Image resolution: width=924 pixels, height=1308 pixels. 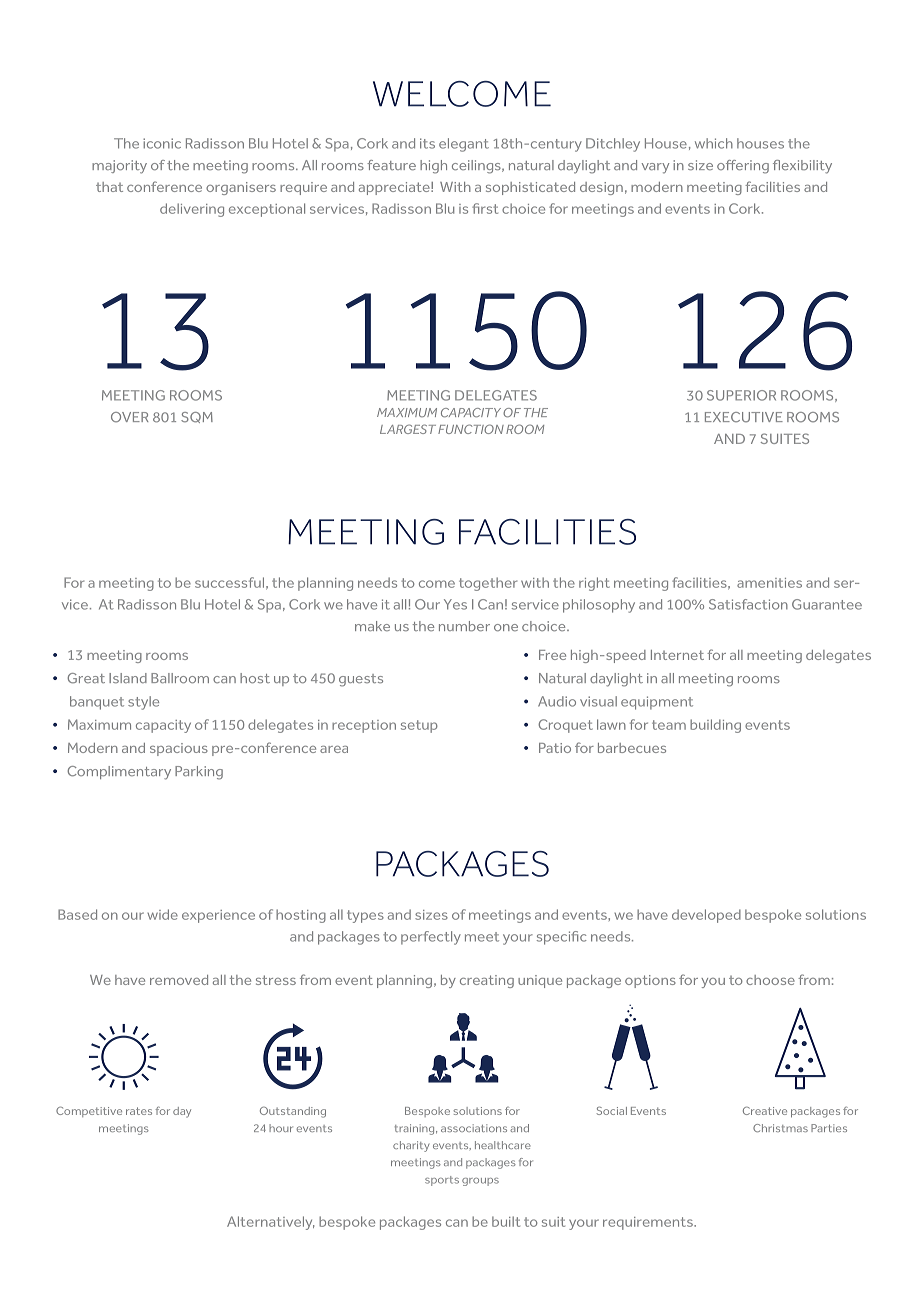 I want to click on building, so click(x=715, y=726).
